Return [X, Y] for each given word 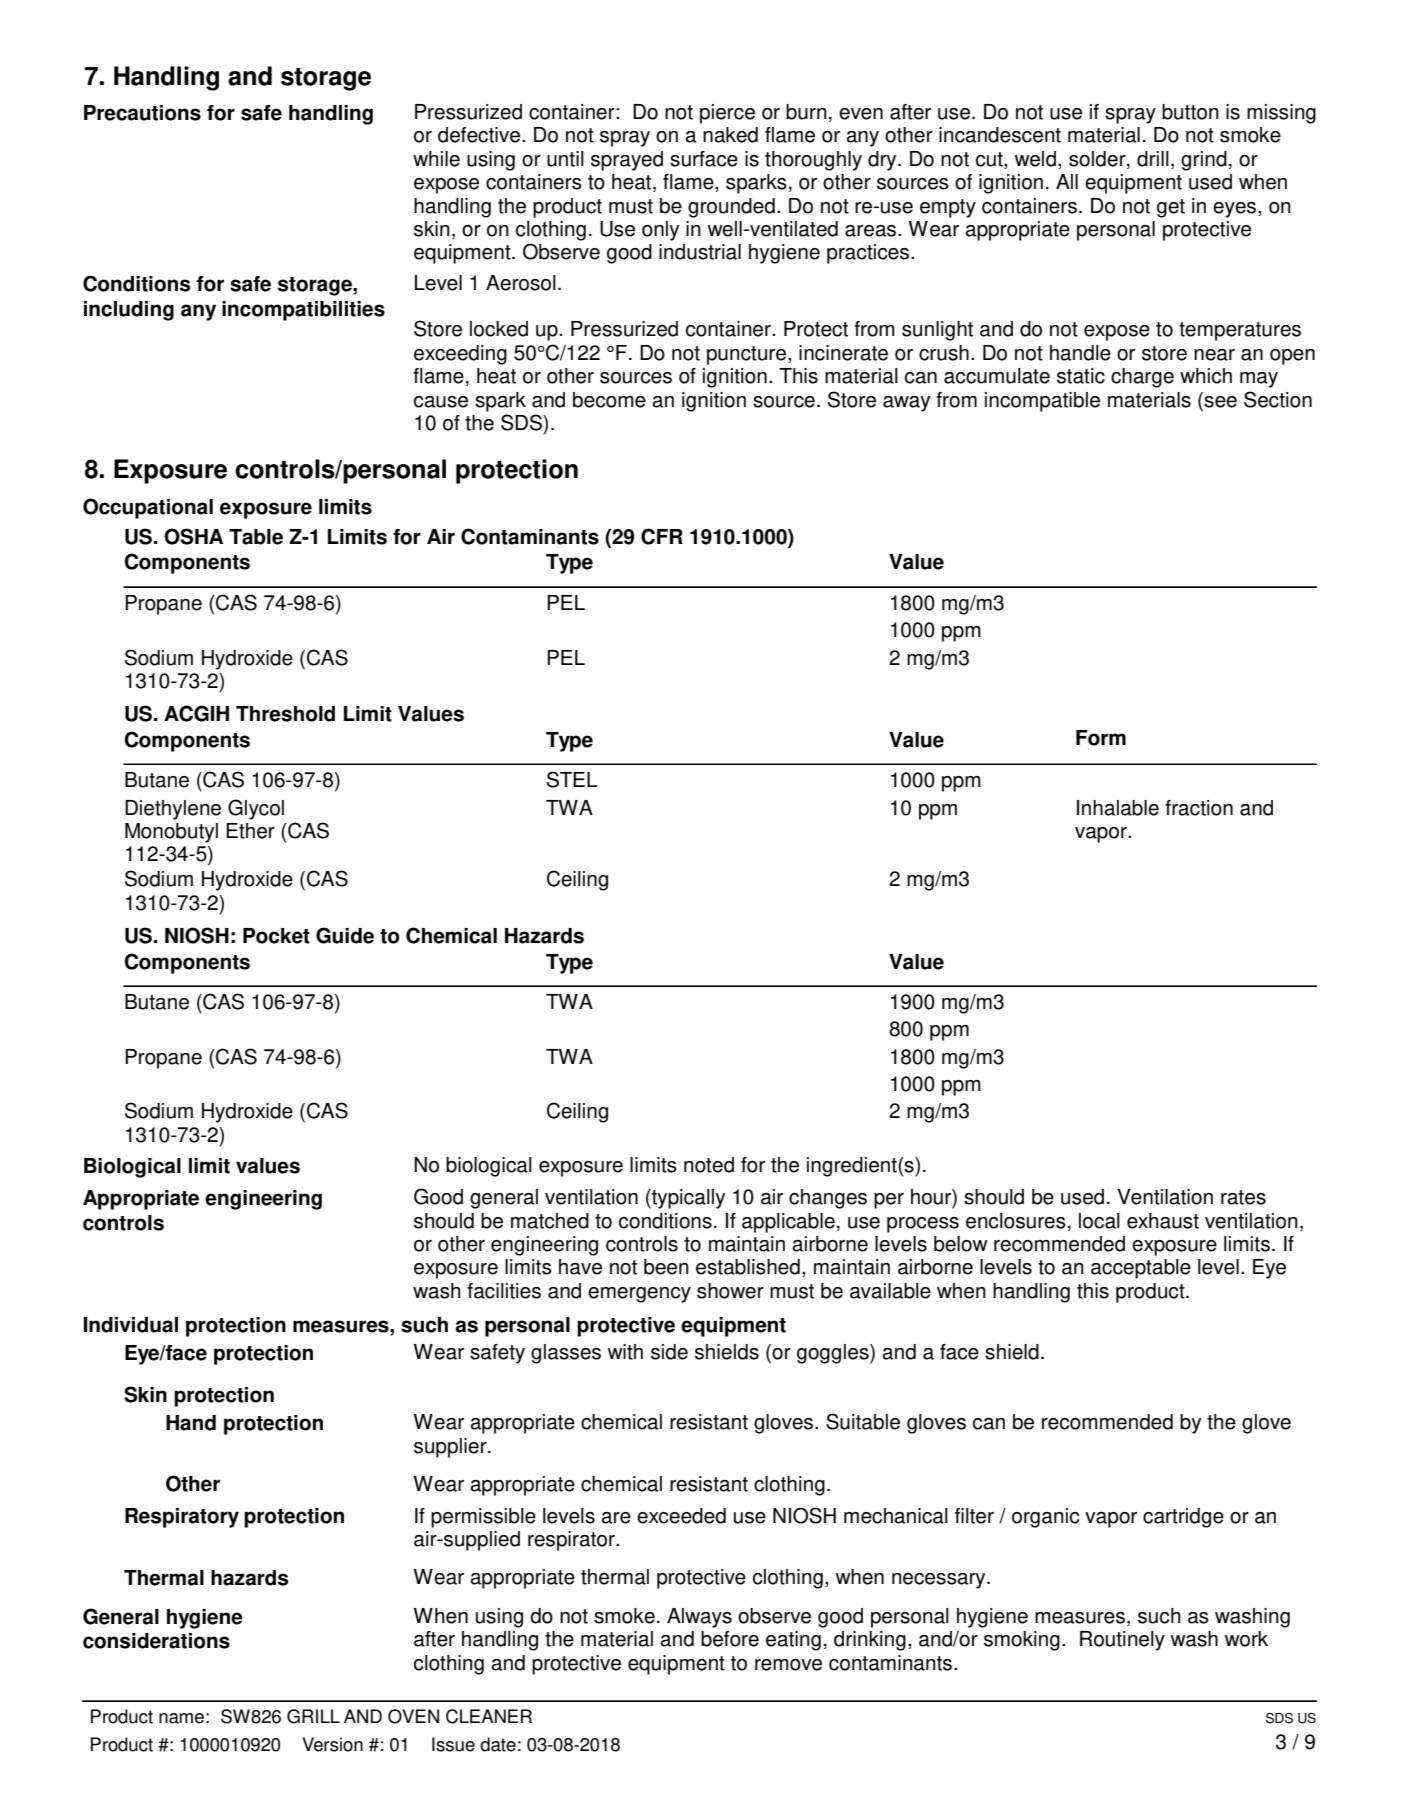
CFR [662, 536]
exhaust [1163, 1221]
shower [730, 1291]
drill [1153, 159]
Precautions [142, 113]
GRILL [313, 1716]
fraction [1199, 808]
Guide [345, 935]
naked [730, 135]
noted [709, 1165]
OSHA [193, 536]
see [1219, 400]
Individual [131, 1325]
